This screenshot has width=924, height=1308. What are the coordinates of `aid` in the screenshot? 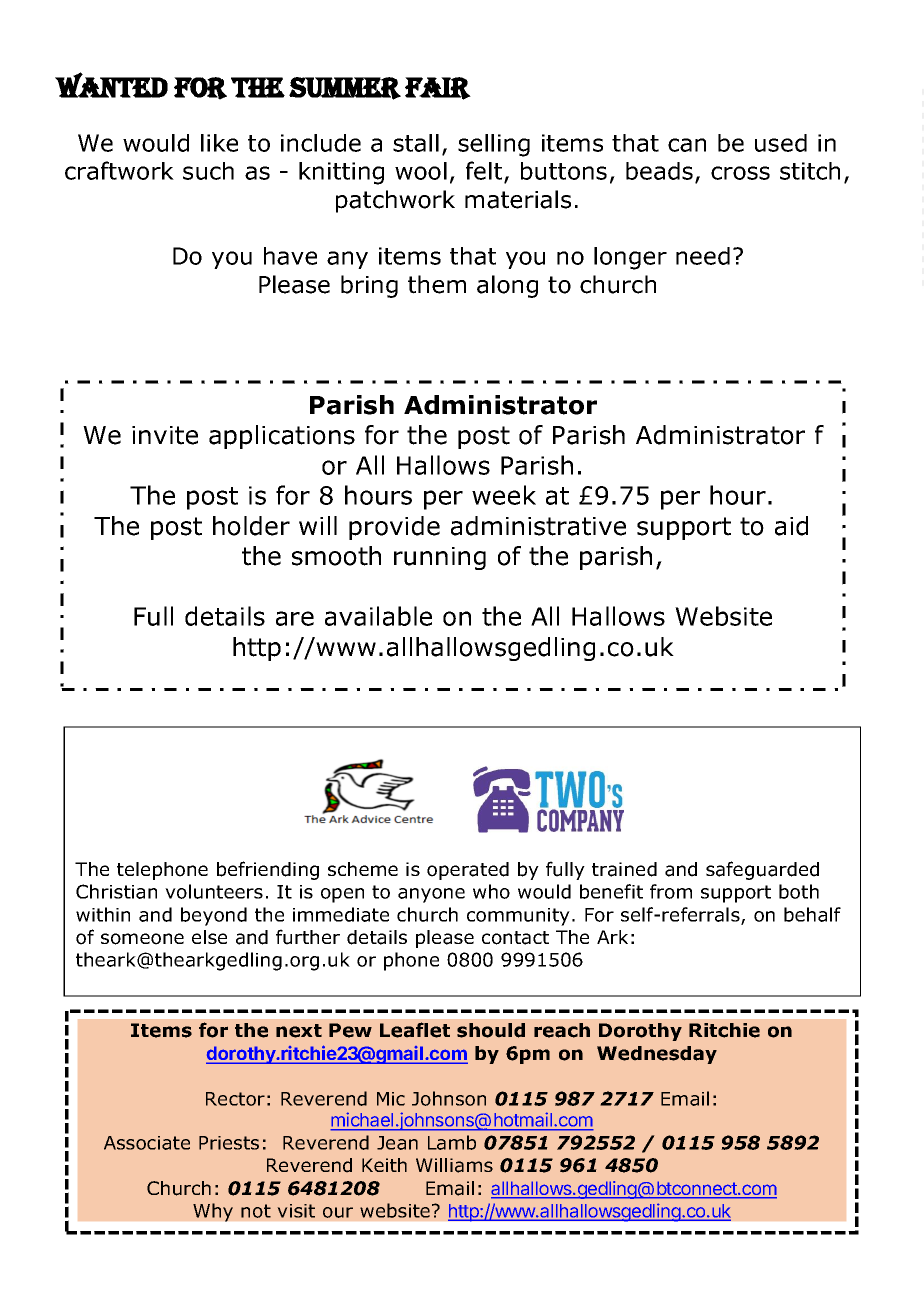 It's located at (791, 526).
